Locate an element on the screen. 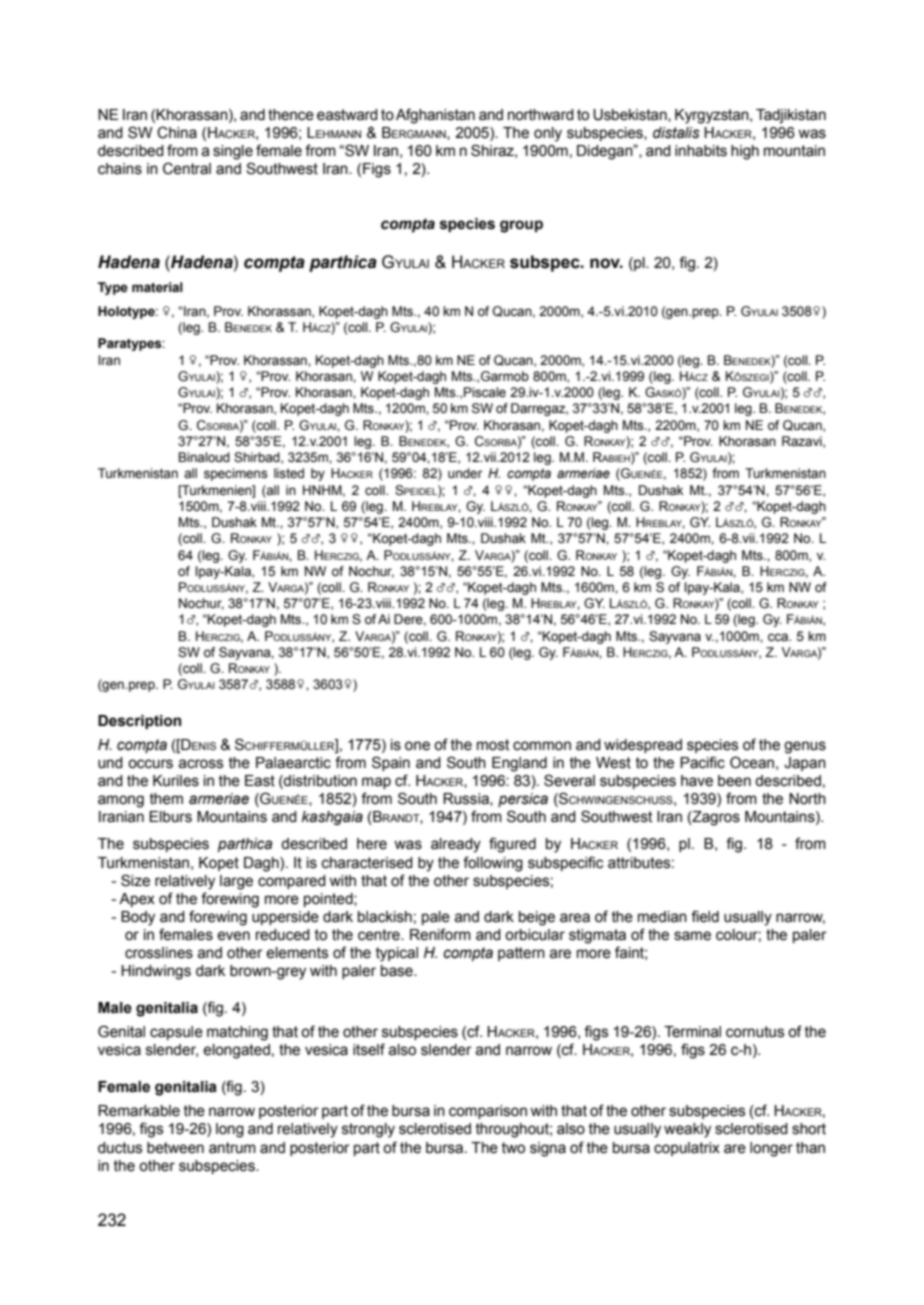  between is located at coordinates (175, 1148).
